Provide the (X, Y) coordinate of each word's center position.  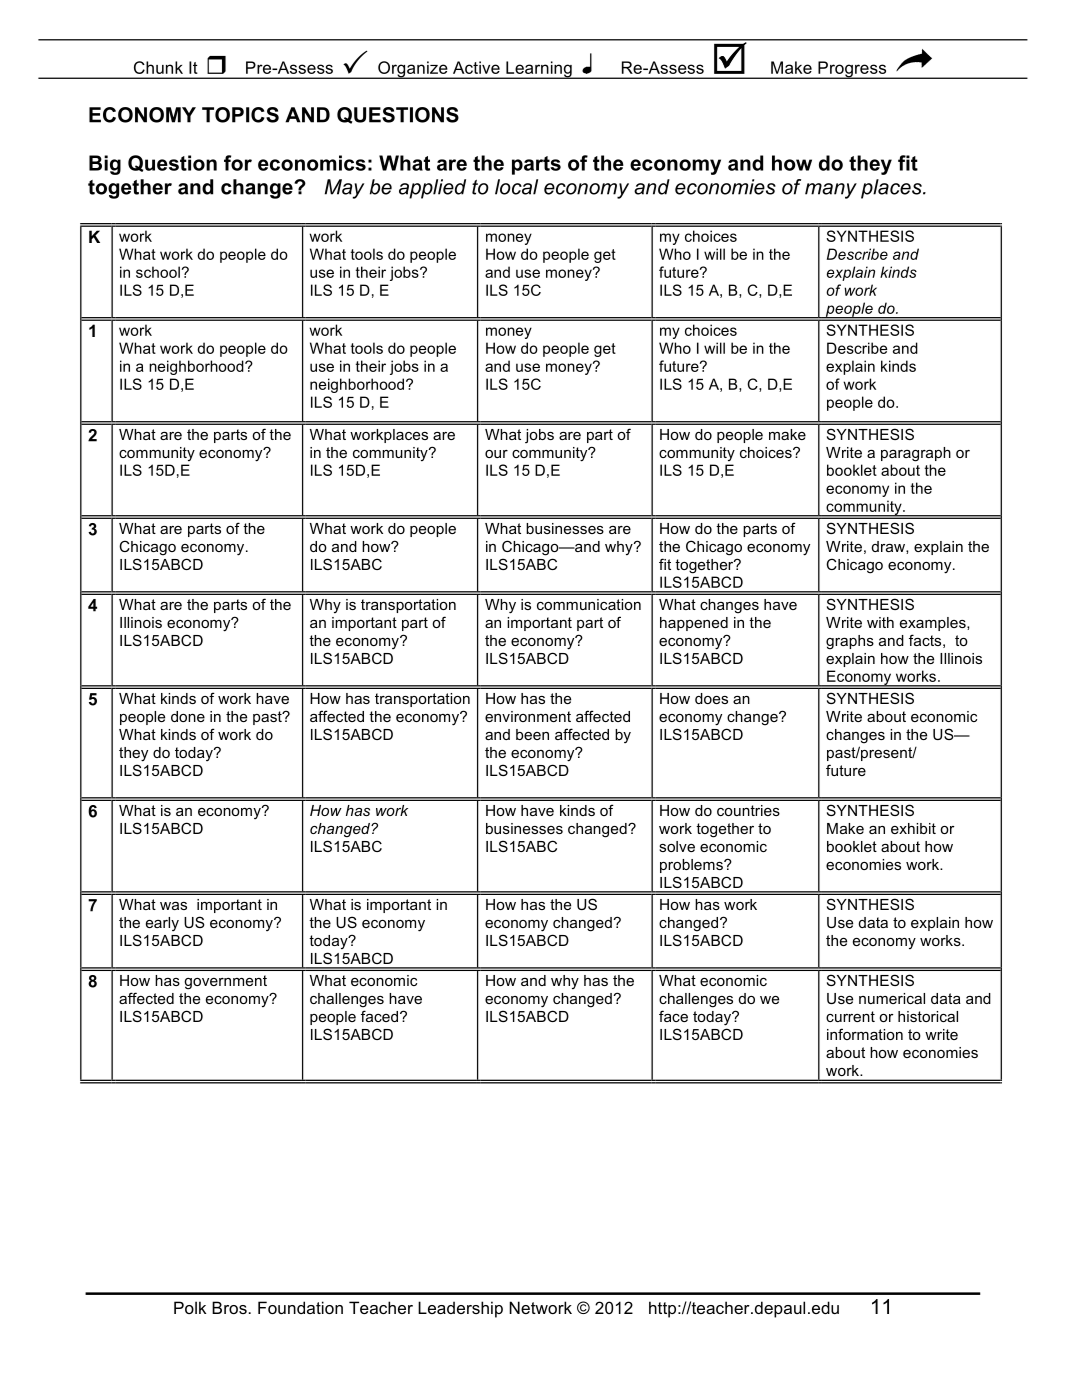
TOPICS (240, 115)
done (188, 716)
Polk (190, 1307)
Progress (852, 70)
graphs (850, 642)
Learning (539, 70)
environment (528, 716)
